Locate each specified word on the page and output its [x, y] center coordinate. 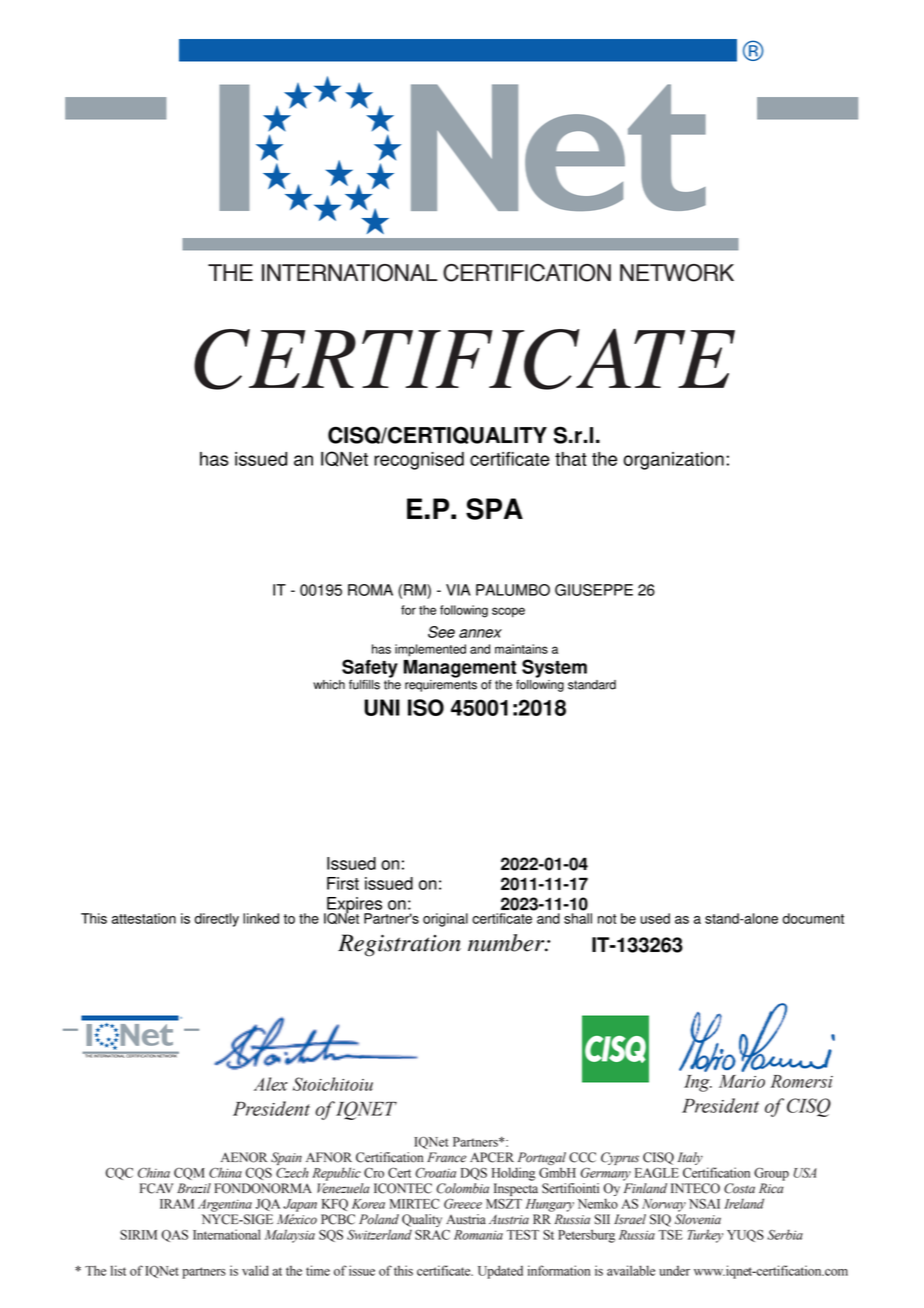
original [445, 920]
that [571, 459]
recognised [419, 461]
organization [673, 461]
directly [216, 920]
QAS [175, 1236]
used [655, 918]
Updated [500, 1272]
